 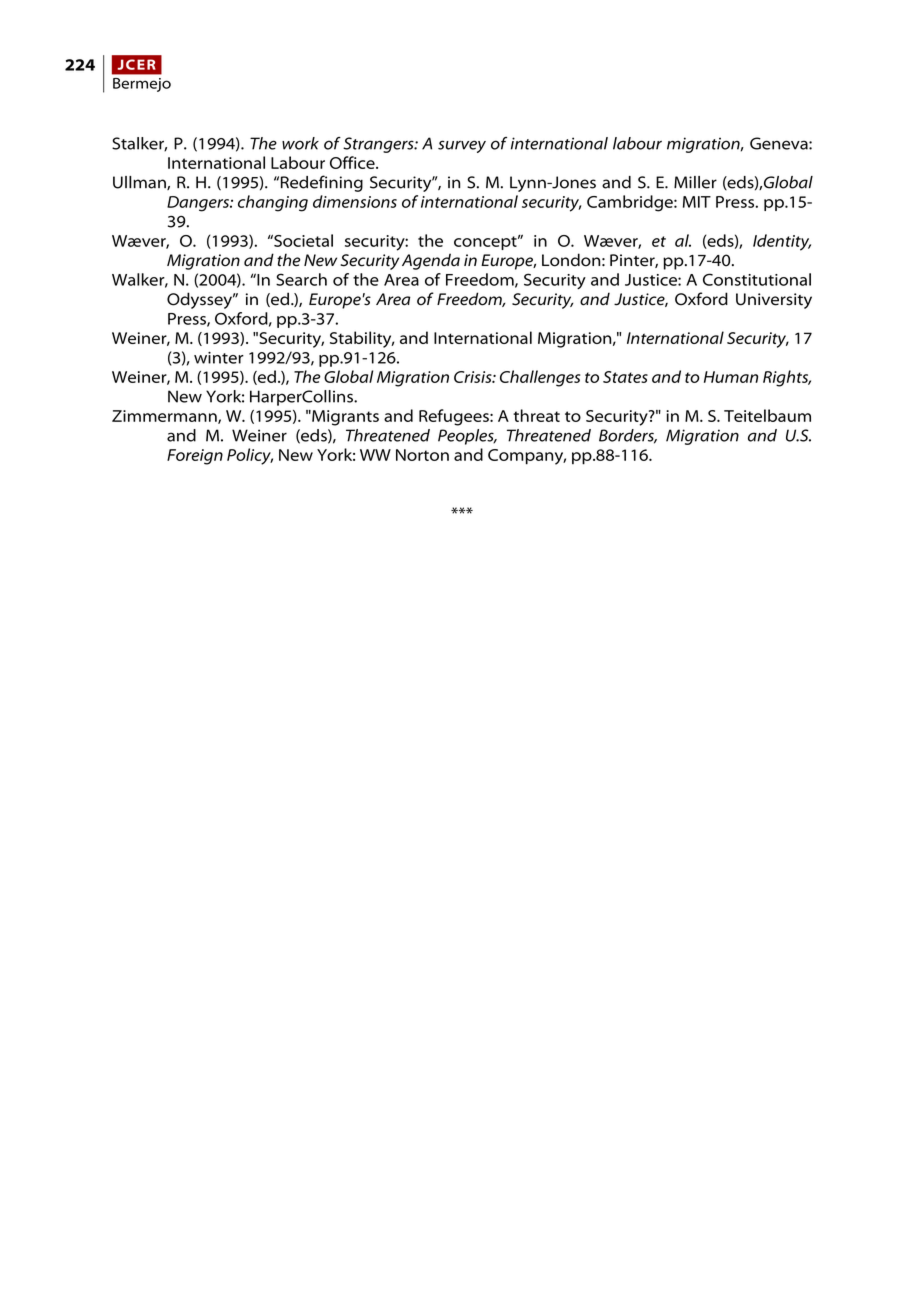 What do you see at coordinates (301, 279) in the screenshot?
I see `Search` at bounding box center [301, 279].
